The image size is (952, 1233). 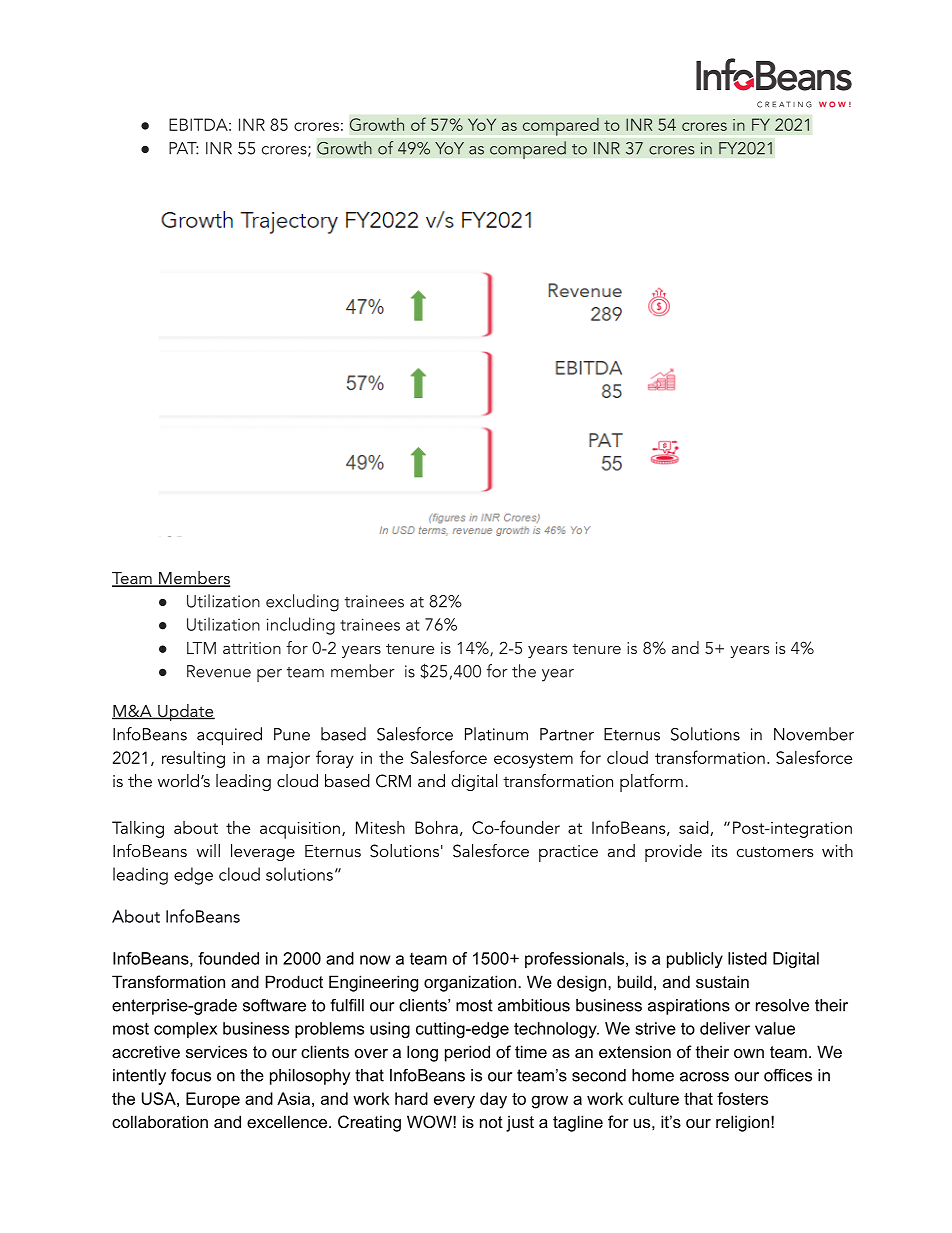 What do you see at coordinates (301, 626) in the document?
I see `including` at bounding box center [301, 626].
